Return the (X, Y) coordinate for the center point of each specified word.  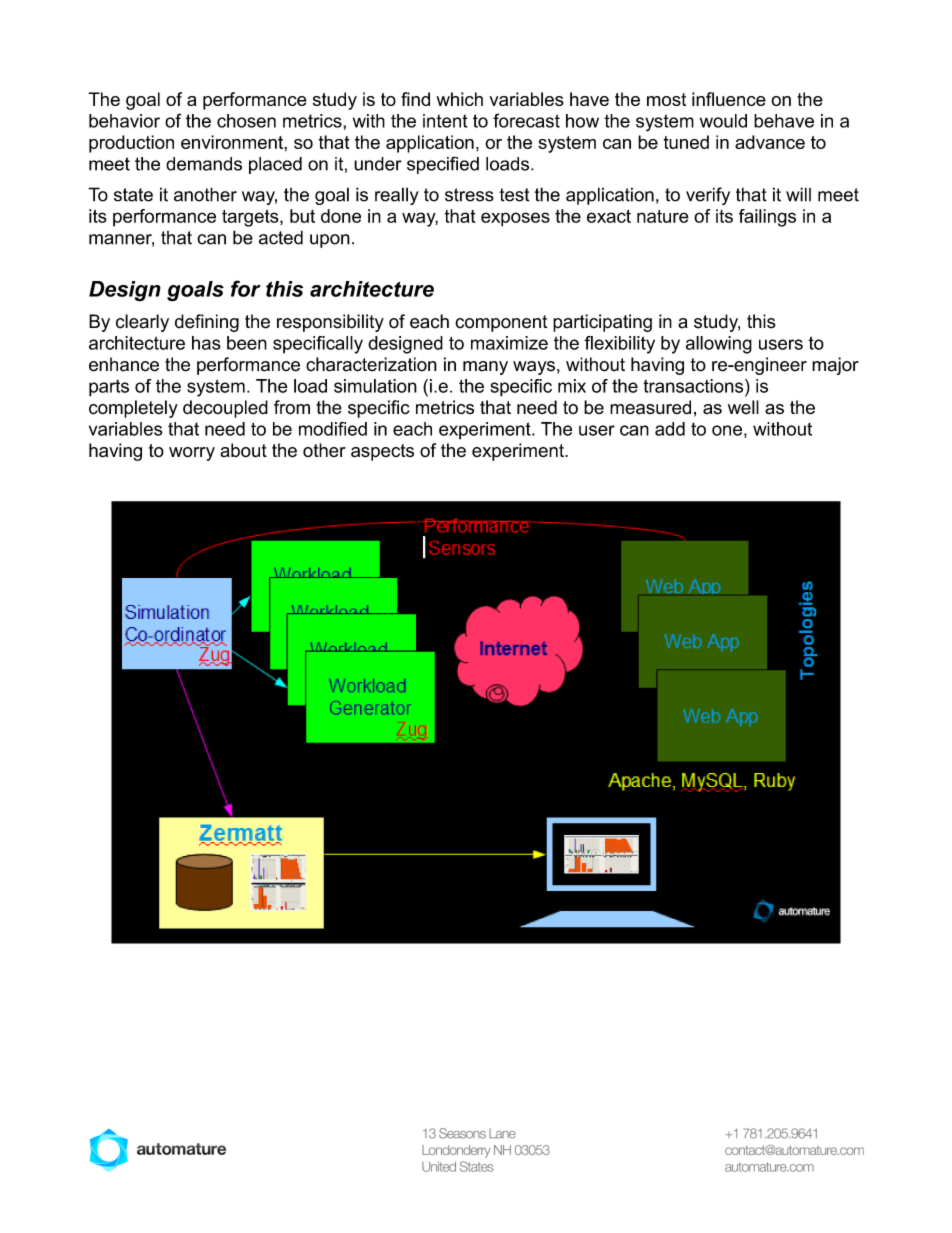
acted (281, 237)
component (501, 323)
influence (729, 99)
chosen (246, 121)
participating (602, 323)
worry (192, 454)
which (459, 99)
